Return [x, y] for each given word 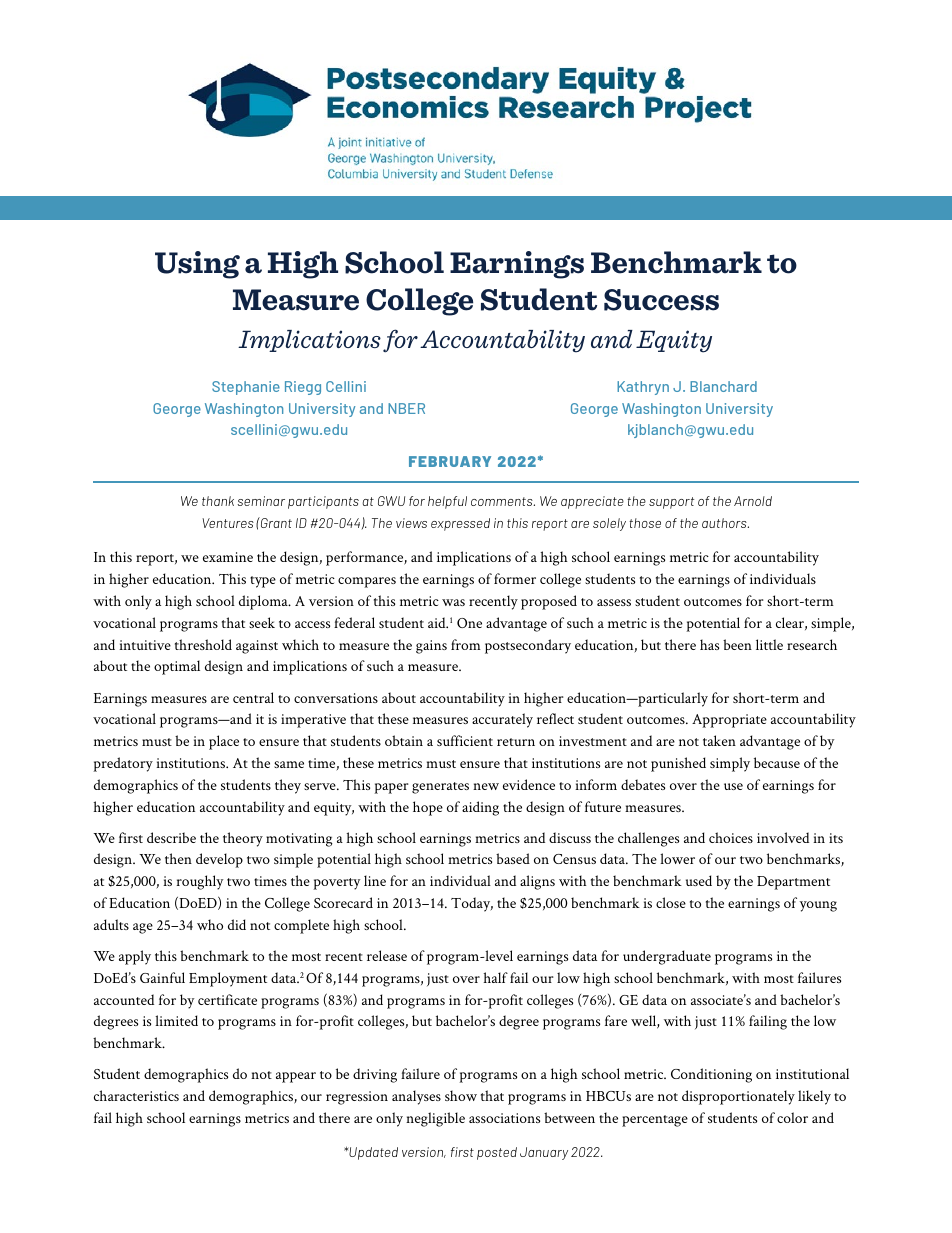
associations [504, 1118]
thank [218, 501]
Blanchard [723, 386]
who [210, 924]
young [818, 906]
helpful [447, 502]
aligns [537, 882]
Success [661, 300]
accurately [502, 720]
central [253, 697]
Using [197, 265]
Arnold [753, 501]
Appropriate [729, 721]
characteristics [136, 1095]
